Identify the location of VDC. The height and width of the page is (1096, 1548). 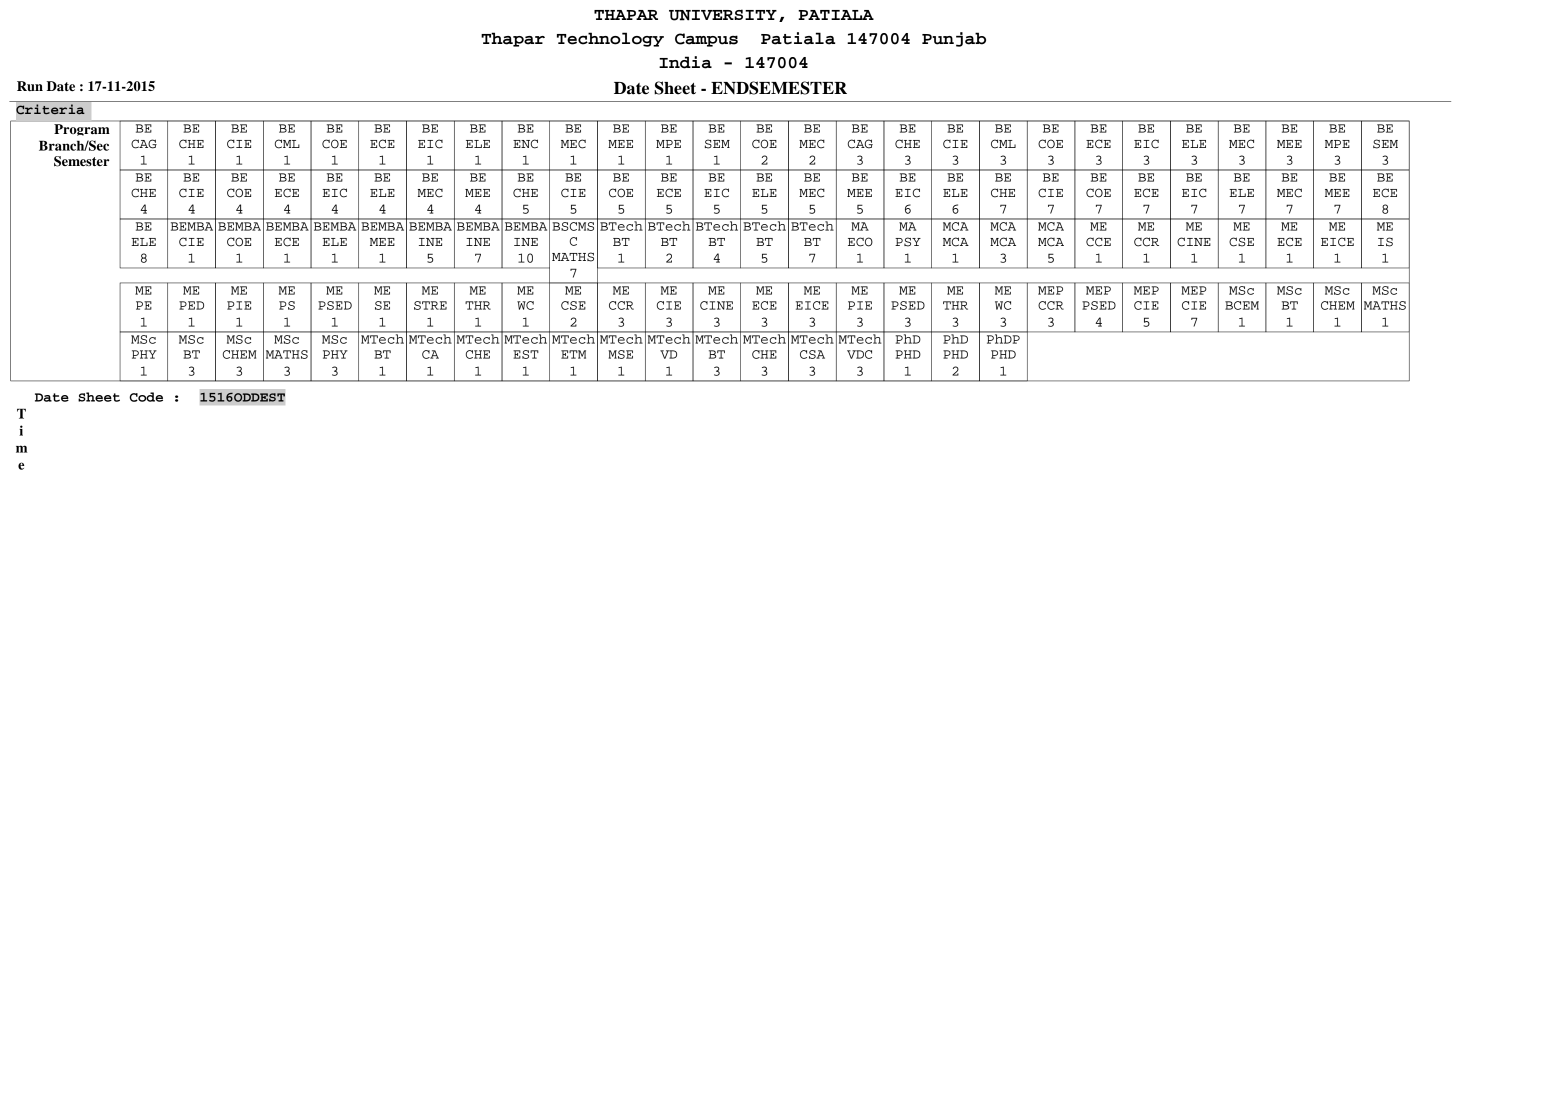
(859, 354).
